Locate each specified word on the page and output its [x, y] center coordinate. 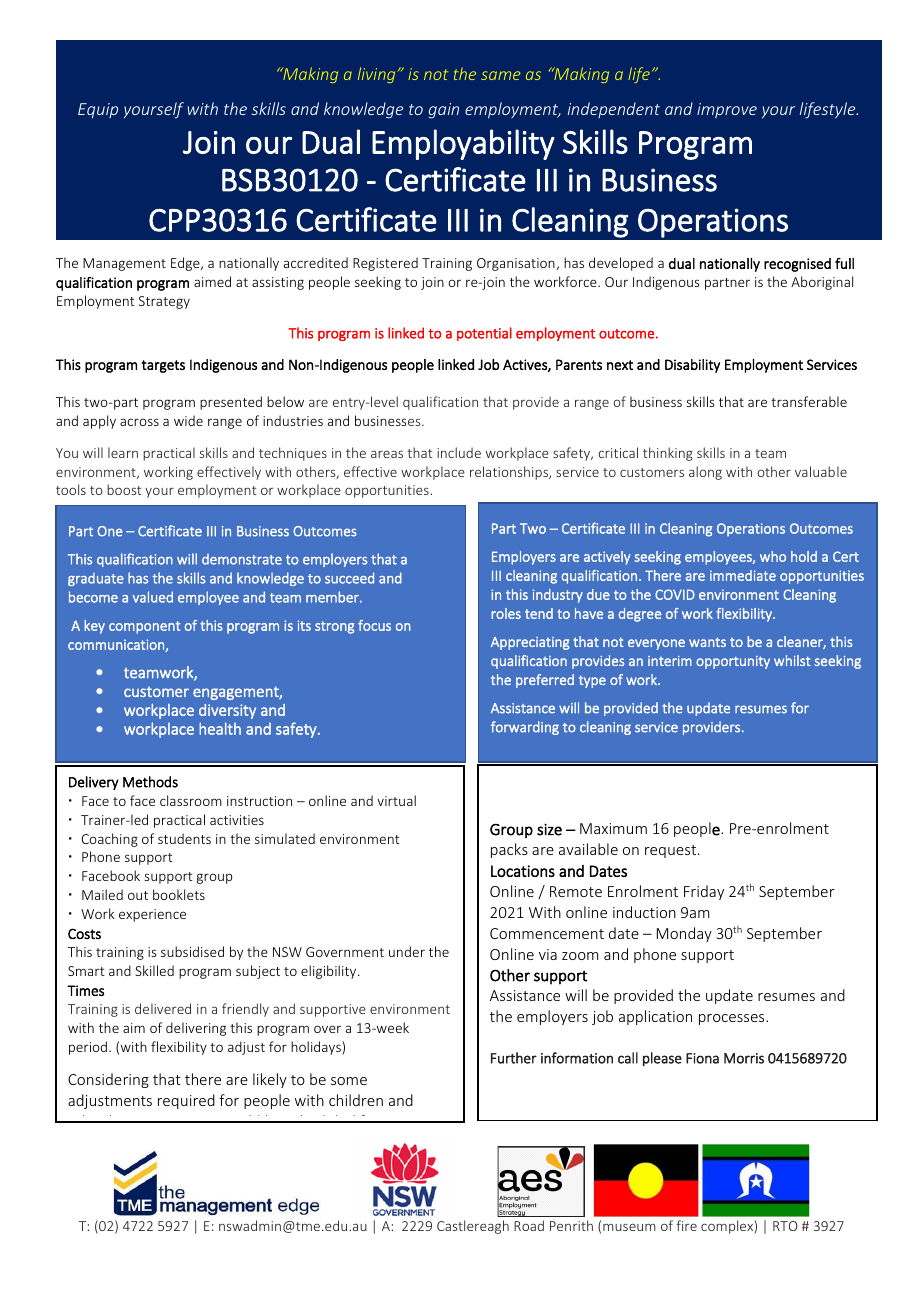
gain [443, 111]
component [144, 627]
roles [506, 613]
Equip [98, 111]
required [186, 1101]
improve [727, 110]
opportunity [733, 662]
